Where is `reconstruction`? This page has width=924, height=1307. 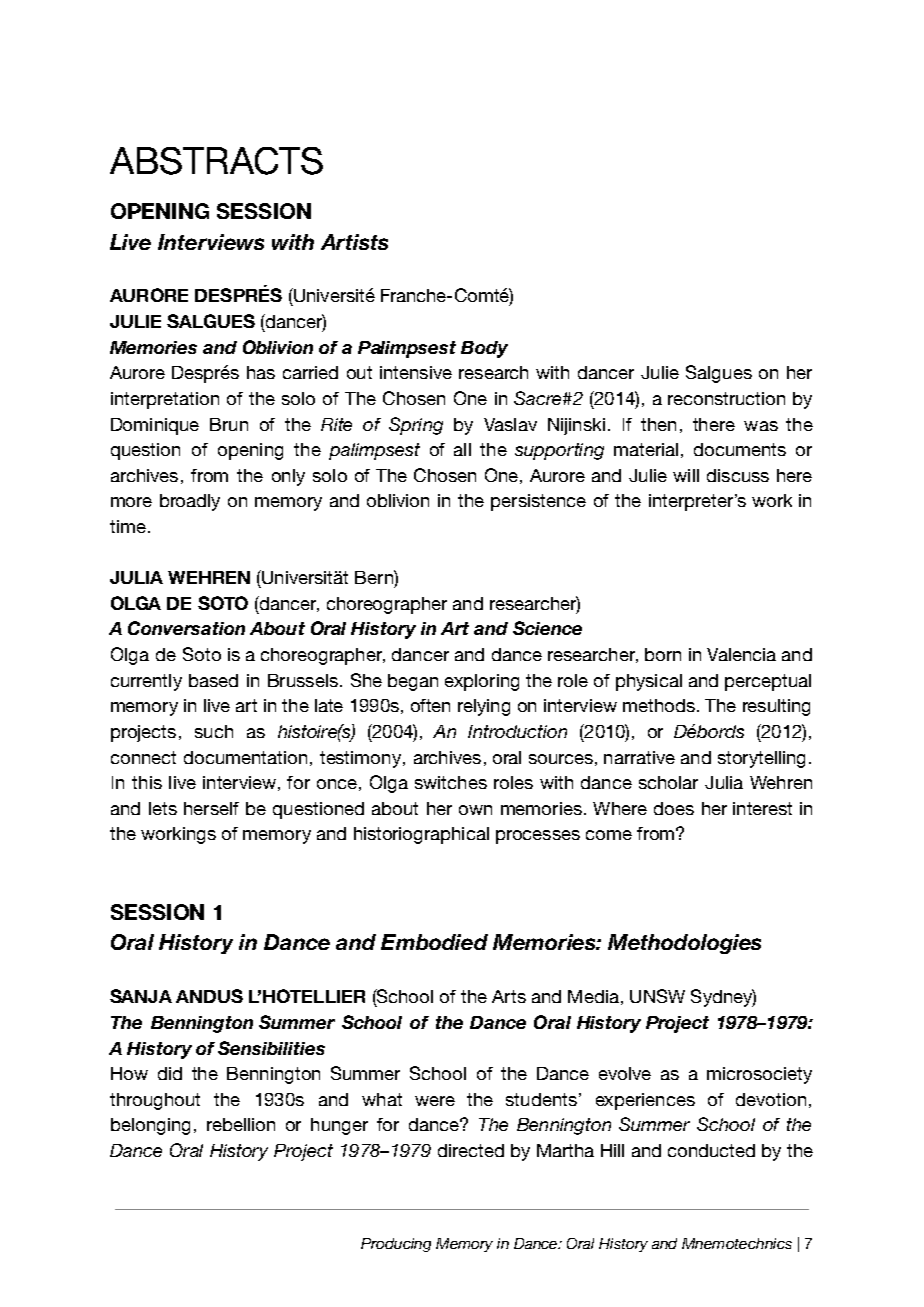
reconstruction is located at coordinates (726, 398).
